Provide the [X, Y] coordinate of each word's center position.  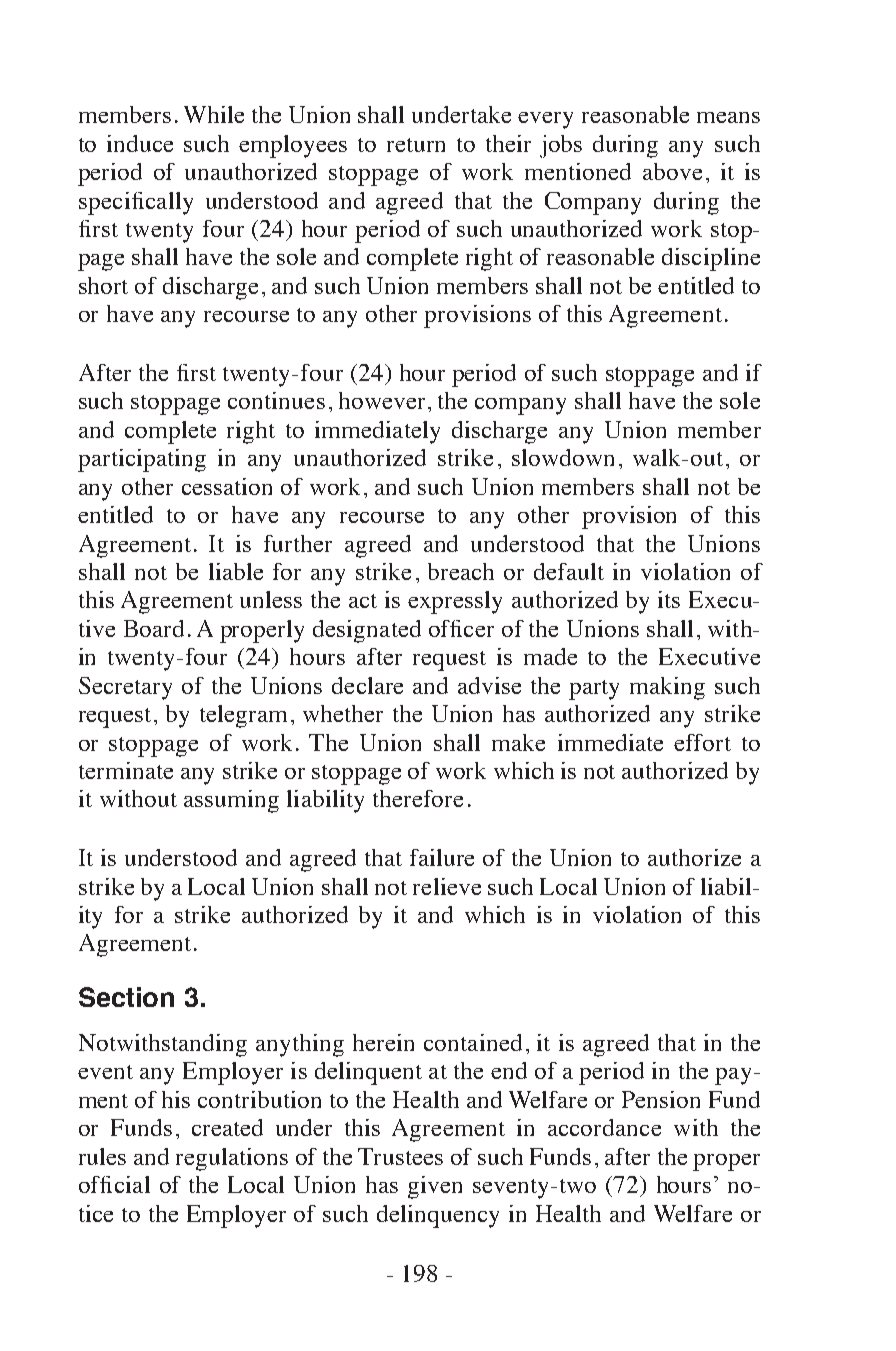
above [672, 171]
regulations [232, 1159]
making [667, 688]
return [416, 145]
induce [140, 143]
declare [367, 685]
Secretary [125, 688]
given [435, 1187]
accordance [604, 1127]
